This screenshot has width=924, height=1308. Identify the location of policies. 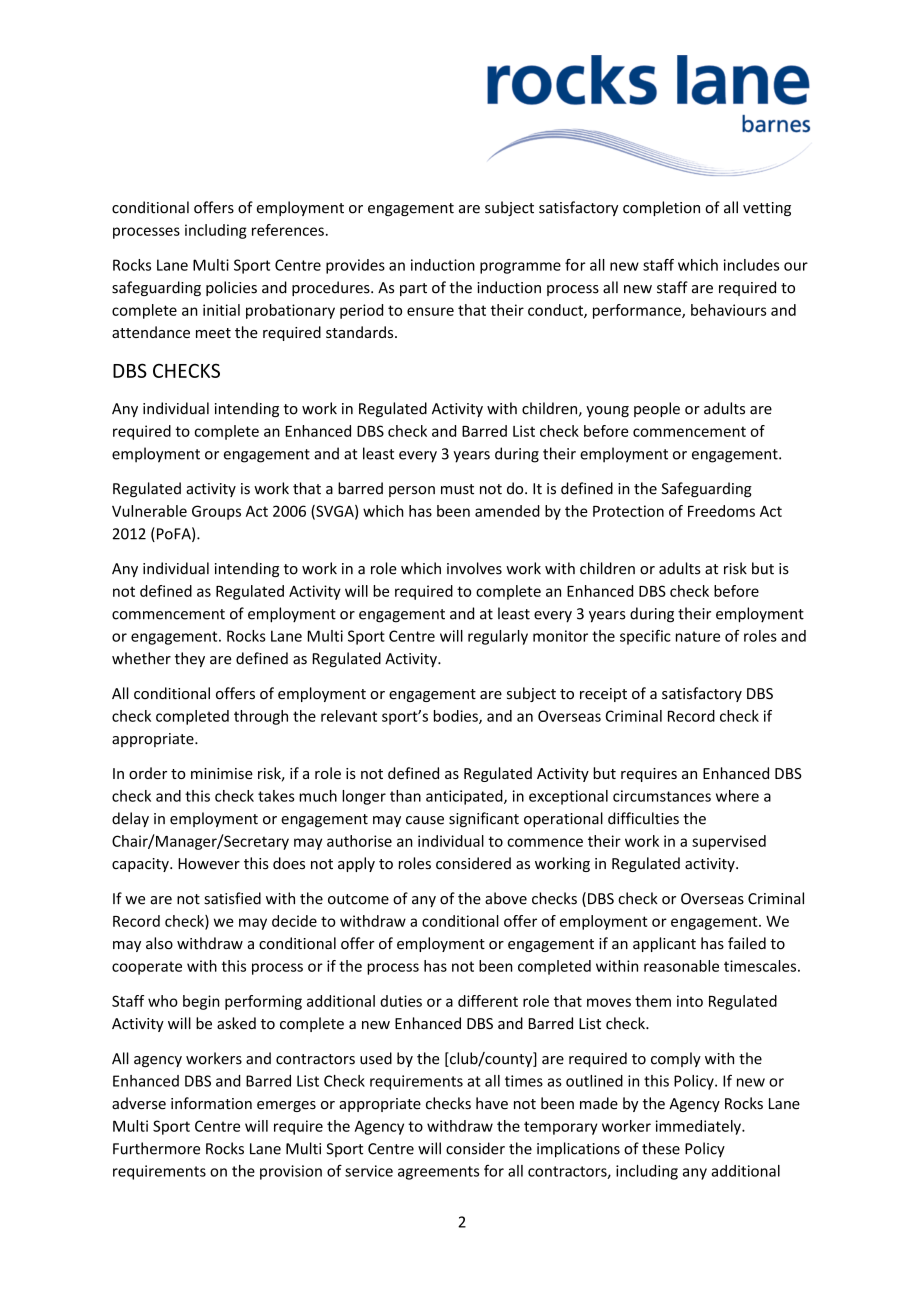
(231, 288).
